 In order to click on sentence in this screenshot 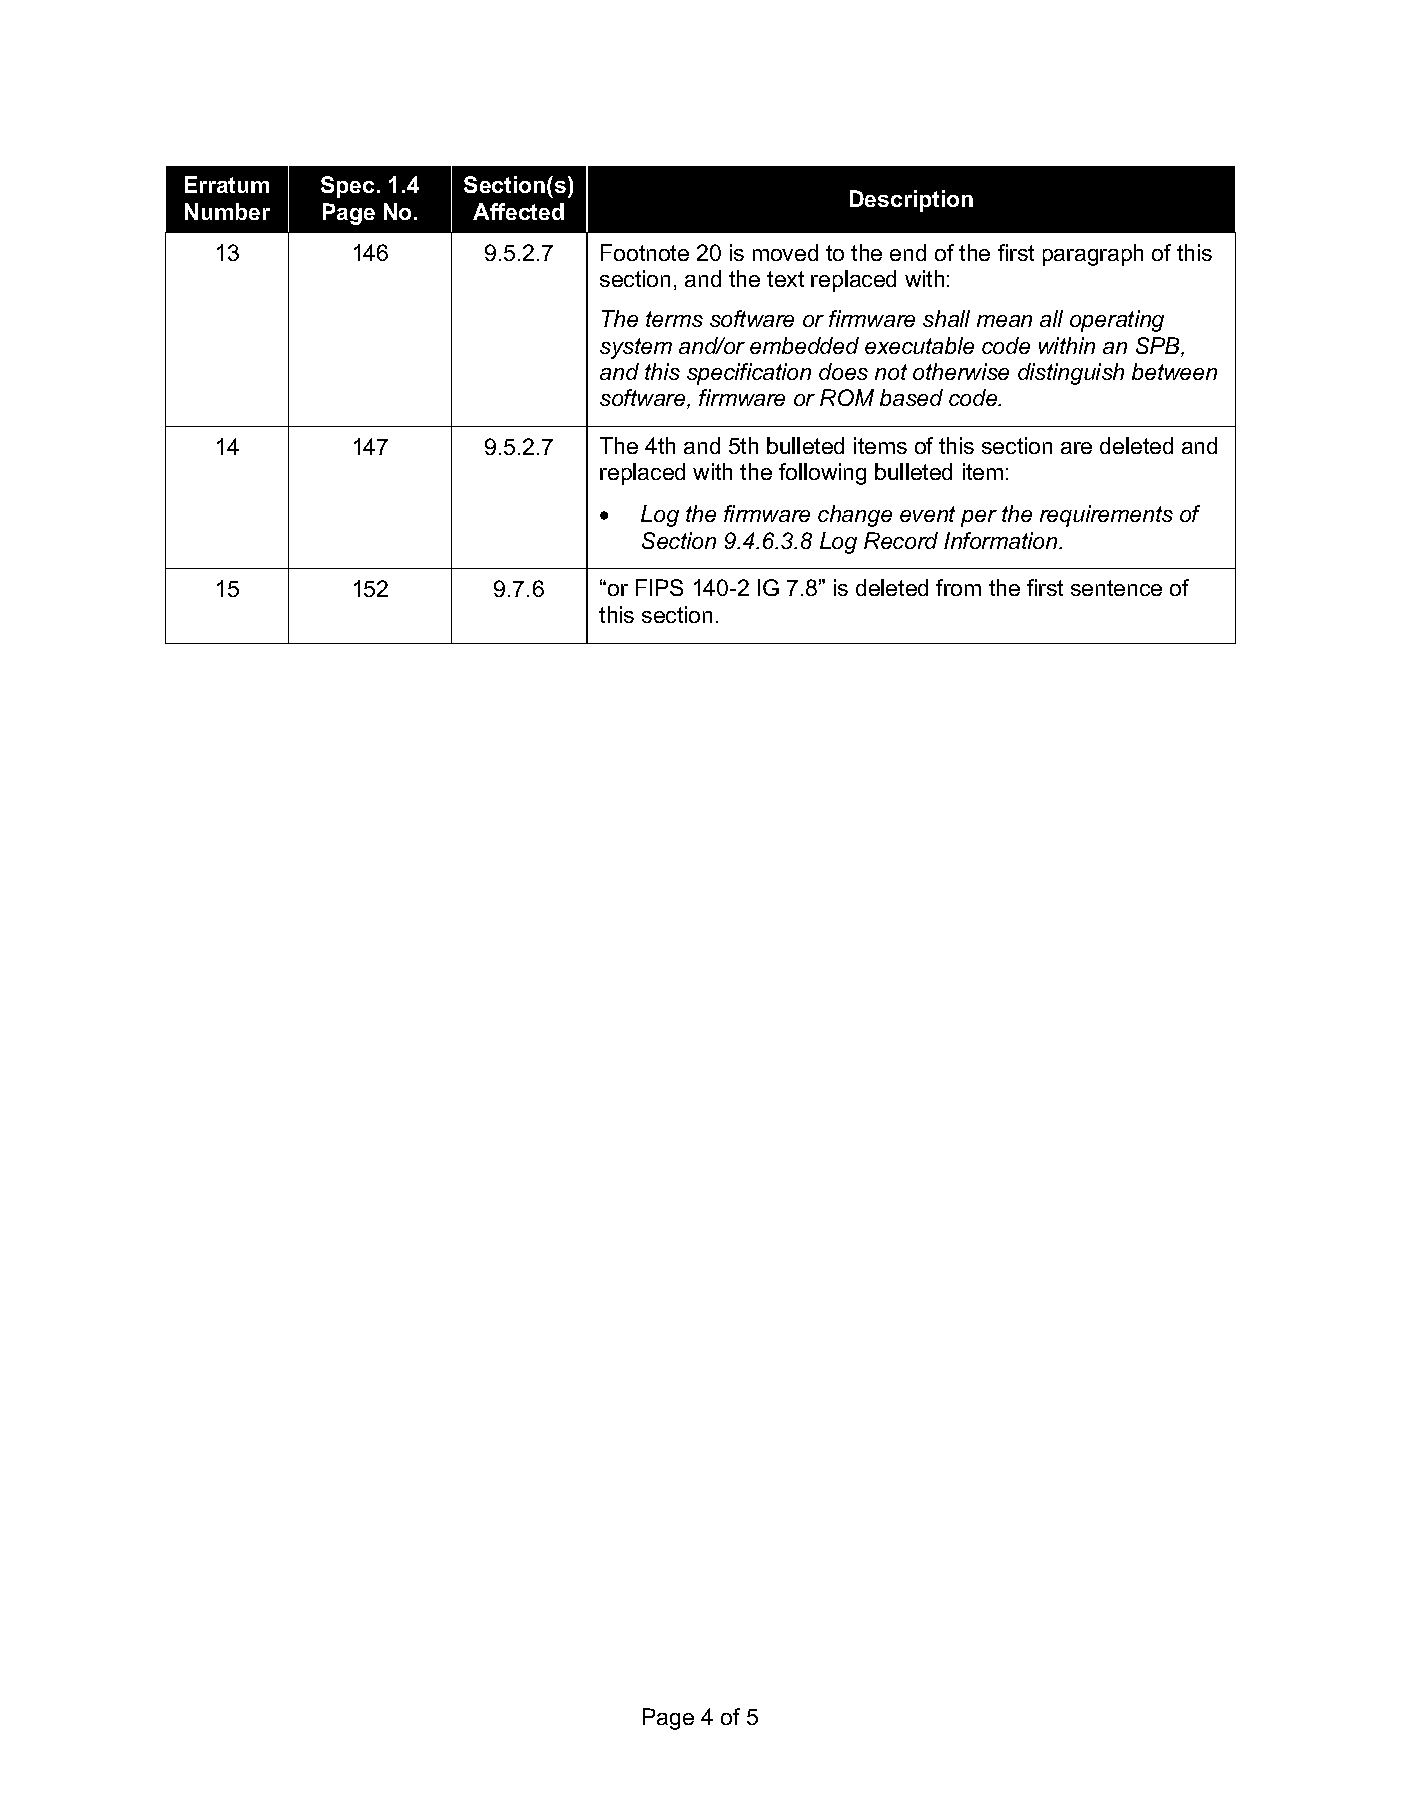, I will do `click(1116, 588)`.
